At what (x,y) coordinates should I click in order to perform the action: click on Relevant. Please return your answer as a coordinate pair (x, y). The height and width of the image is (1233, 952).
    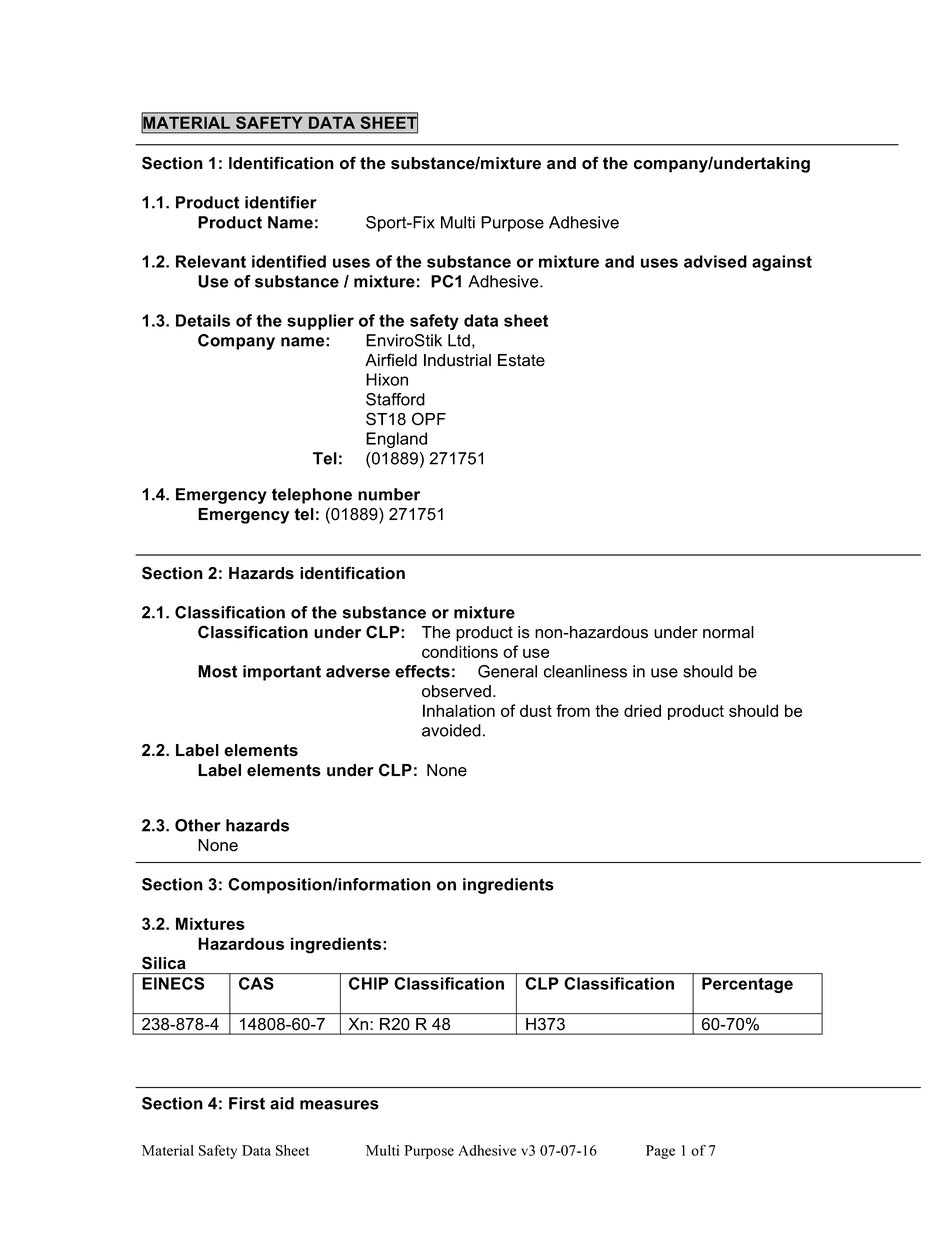
    Looking at the image, I should click on (211, 261).
